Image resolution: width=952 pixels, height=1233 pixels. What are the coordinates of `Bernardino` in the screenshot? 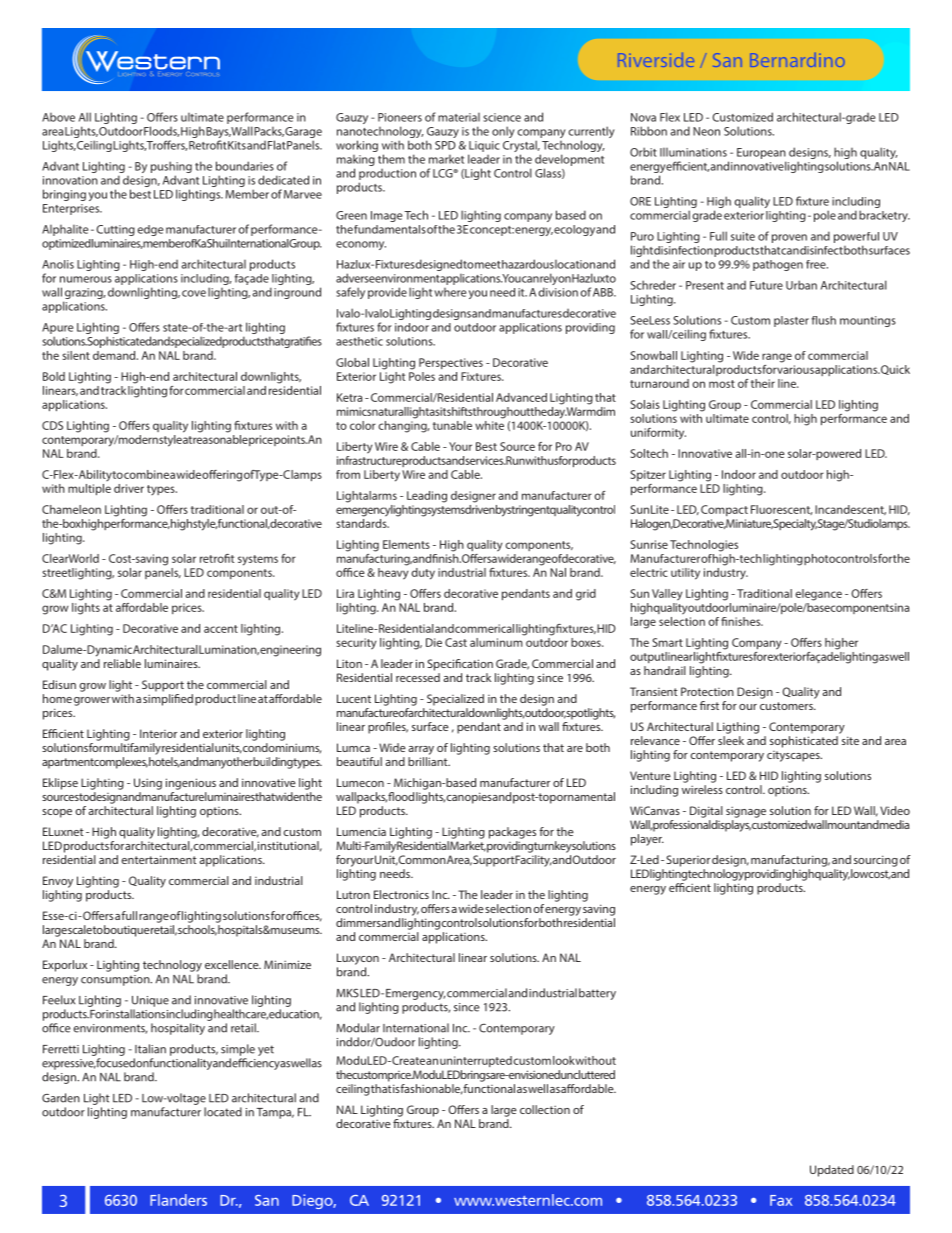 It's located at (797, 60).
